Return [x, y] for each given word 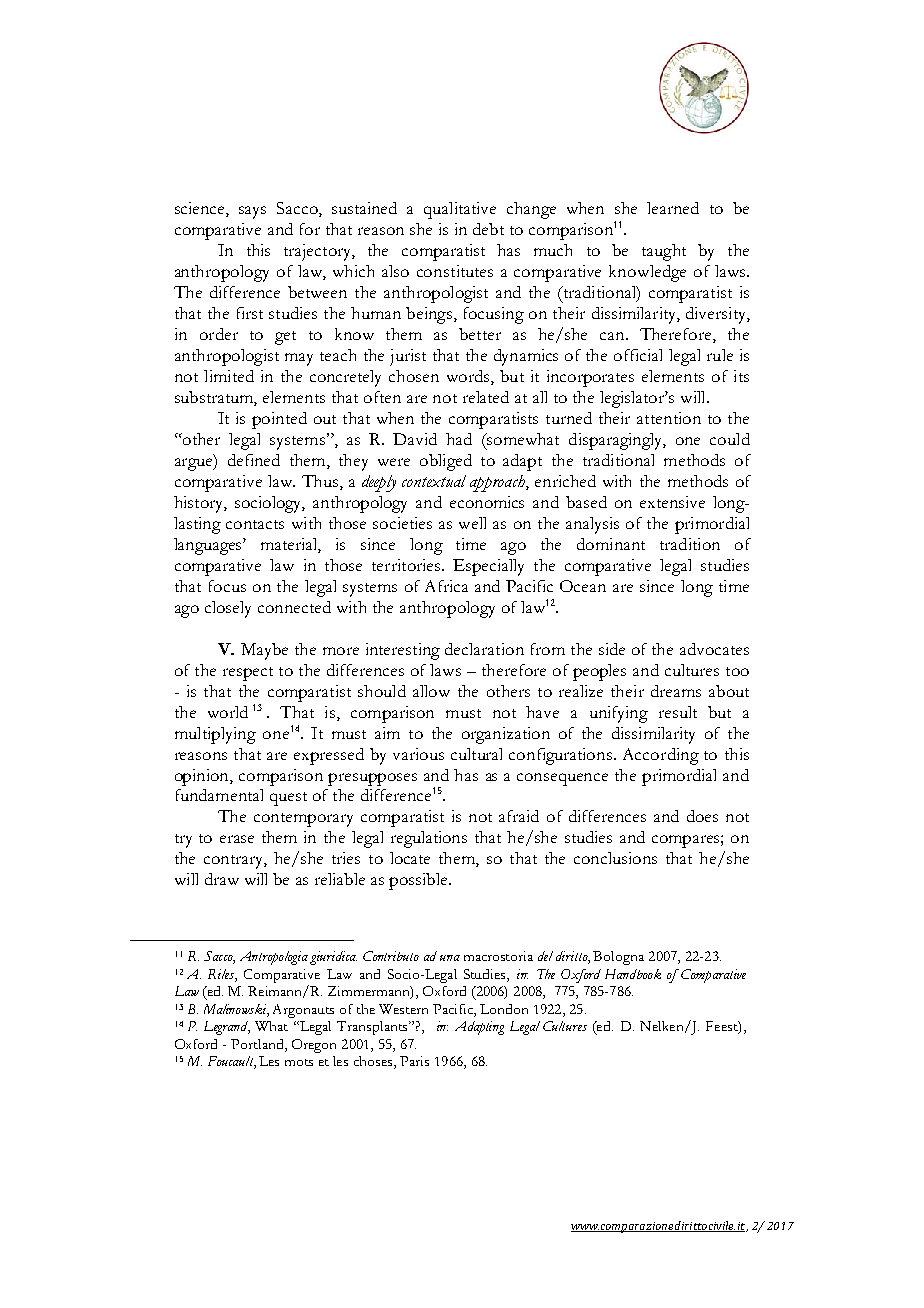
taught [664, 252]
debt [488, 229]
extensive [672, 502]
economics [487, 502]
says [252, 212]
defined [254, 460]
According [661, 756]
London [504, 1009]
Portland [258, 1044]
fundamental [219, 795]
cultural [476, 754]
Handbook [633, 974]
